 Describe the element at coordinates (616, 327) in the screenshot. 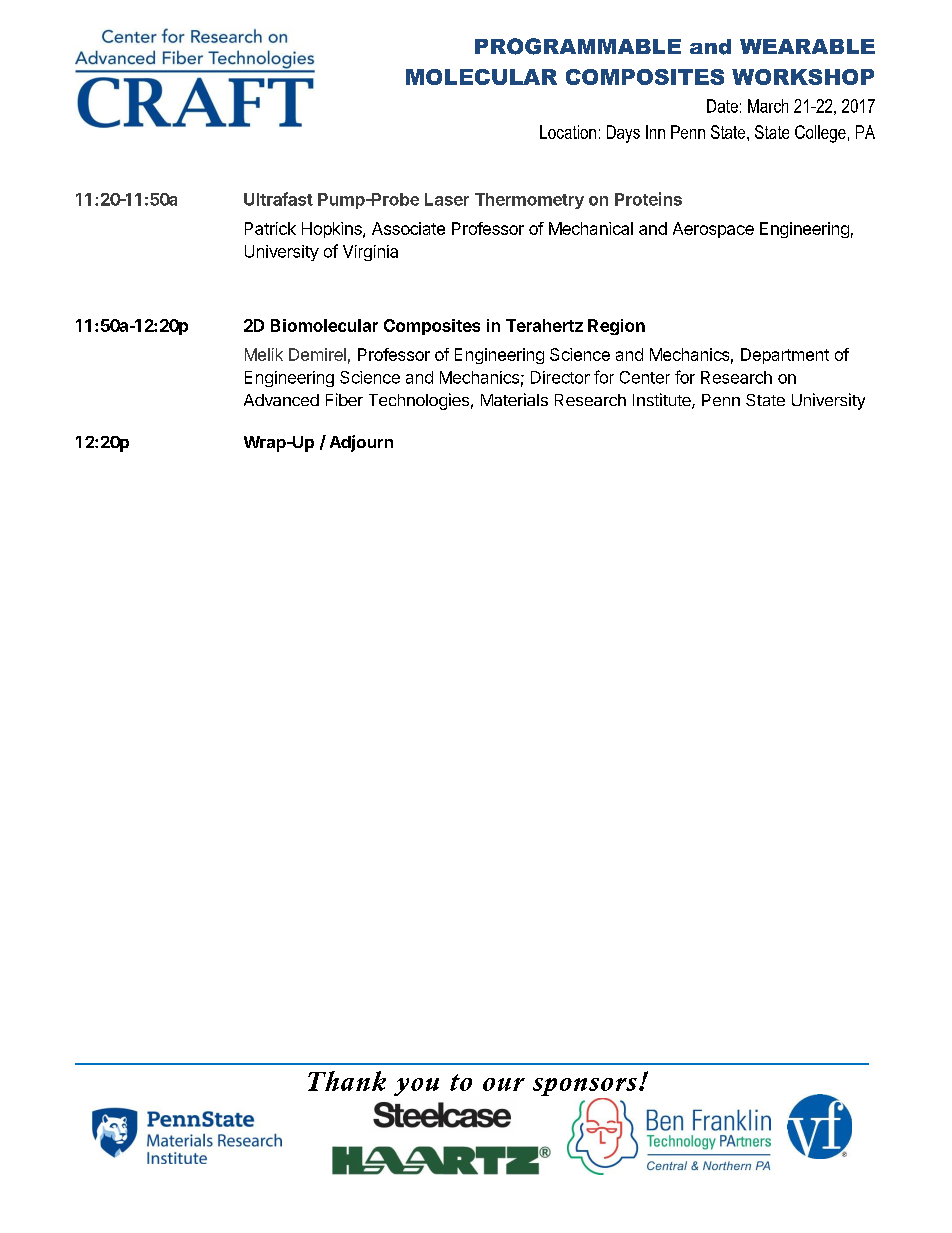

I see `Region` at that location.
